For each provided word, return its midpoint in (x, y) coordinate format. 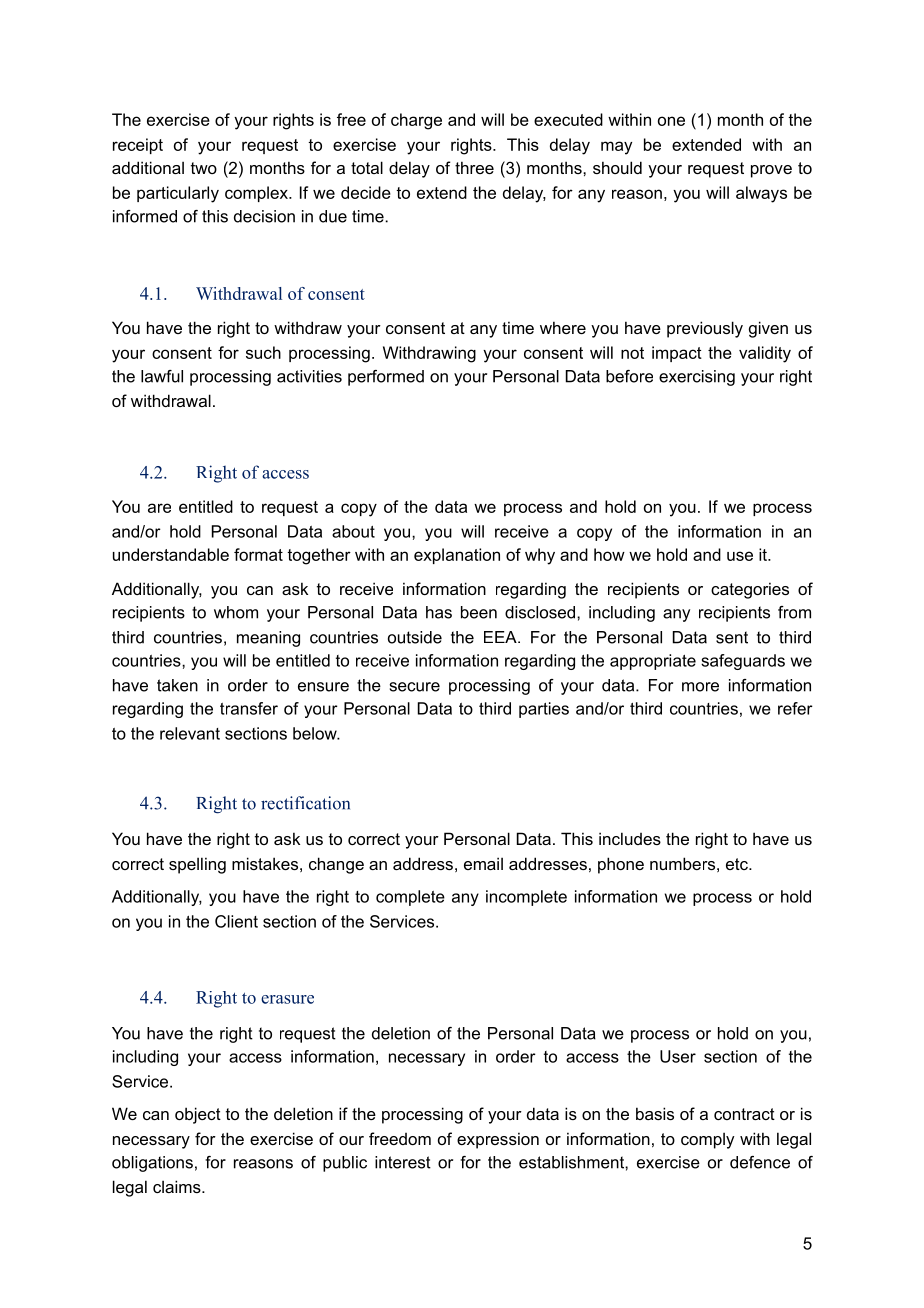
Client (236, 921)
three (474, 167)
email (483, 863)
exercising (697, 378)
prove (771, 171)
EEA (501, 637)
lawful (162, 376)
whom (236, 612)
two (204, 168)
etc (738, 864)
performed (386, 378)
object (198, 1115)
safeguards (743, 662)
